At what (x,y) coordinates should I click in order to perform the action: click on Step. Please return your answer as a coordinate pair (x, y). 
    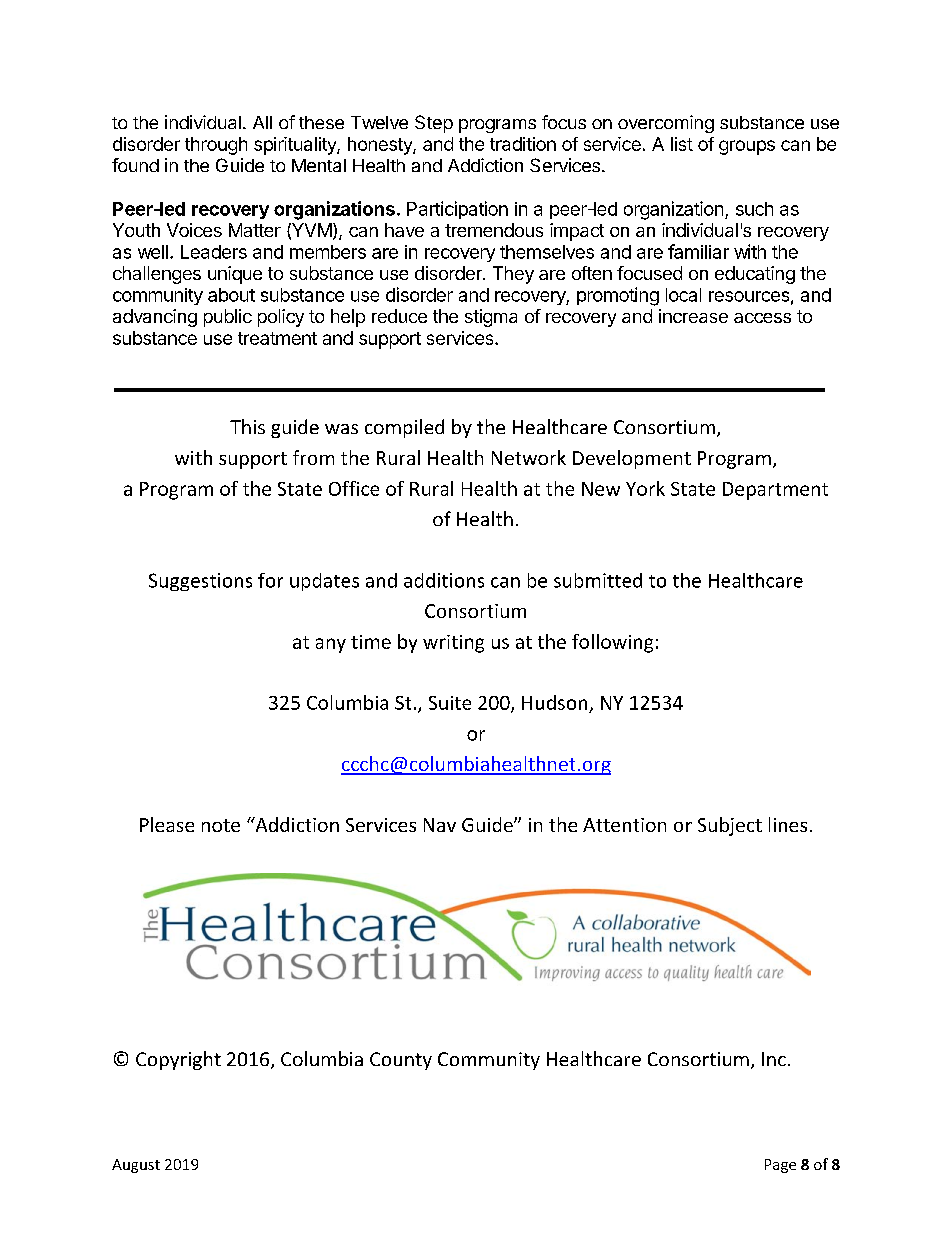
    Looking at the image, I should click on (434, 124).
